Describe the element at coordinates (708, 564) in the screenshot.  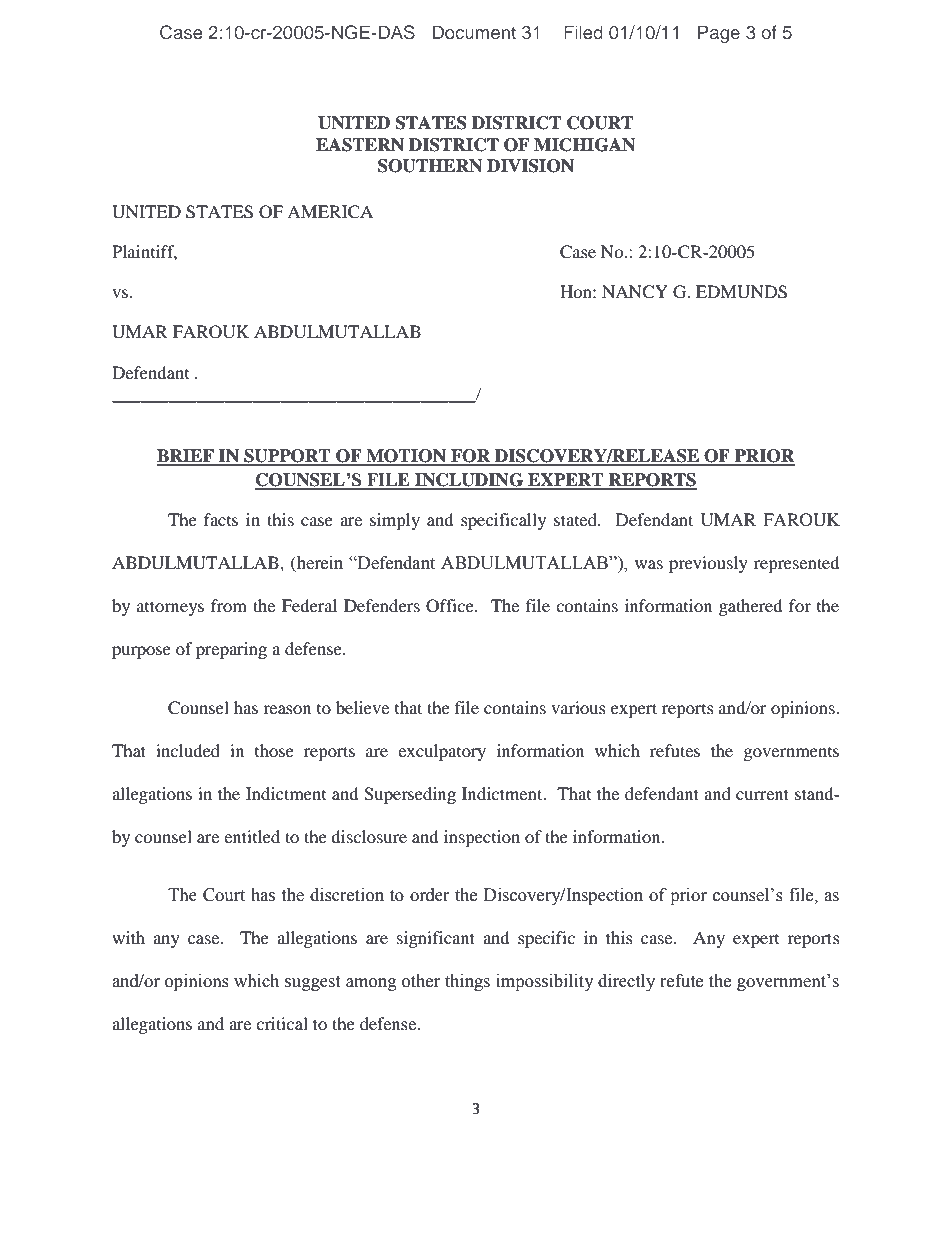
I see `previously` at that location.
